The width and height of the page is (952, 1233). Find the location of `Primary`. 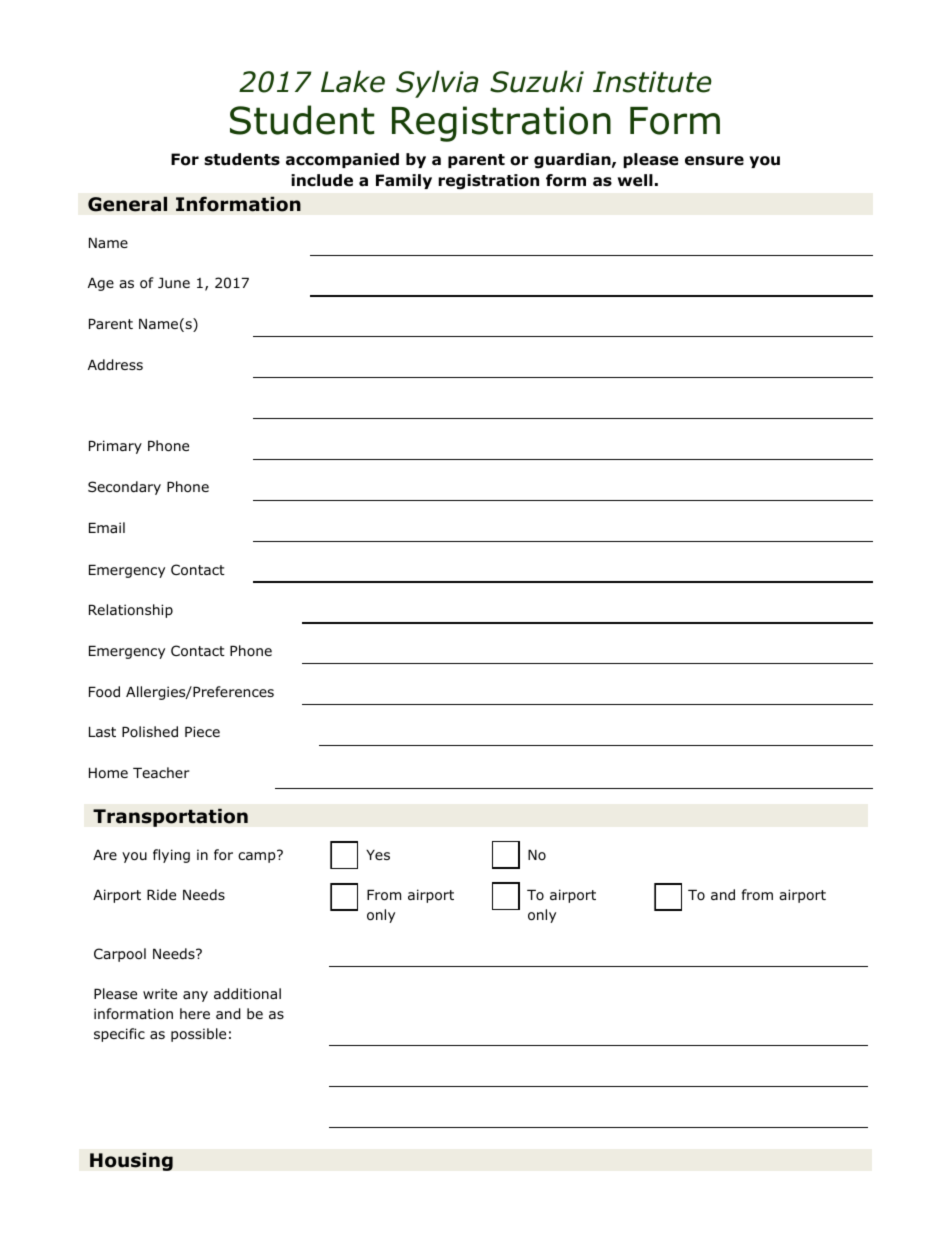

Primary is located at coordinates (115, 447).
